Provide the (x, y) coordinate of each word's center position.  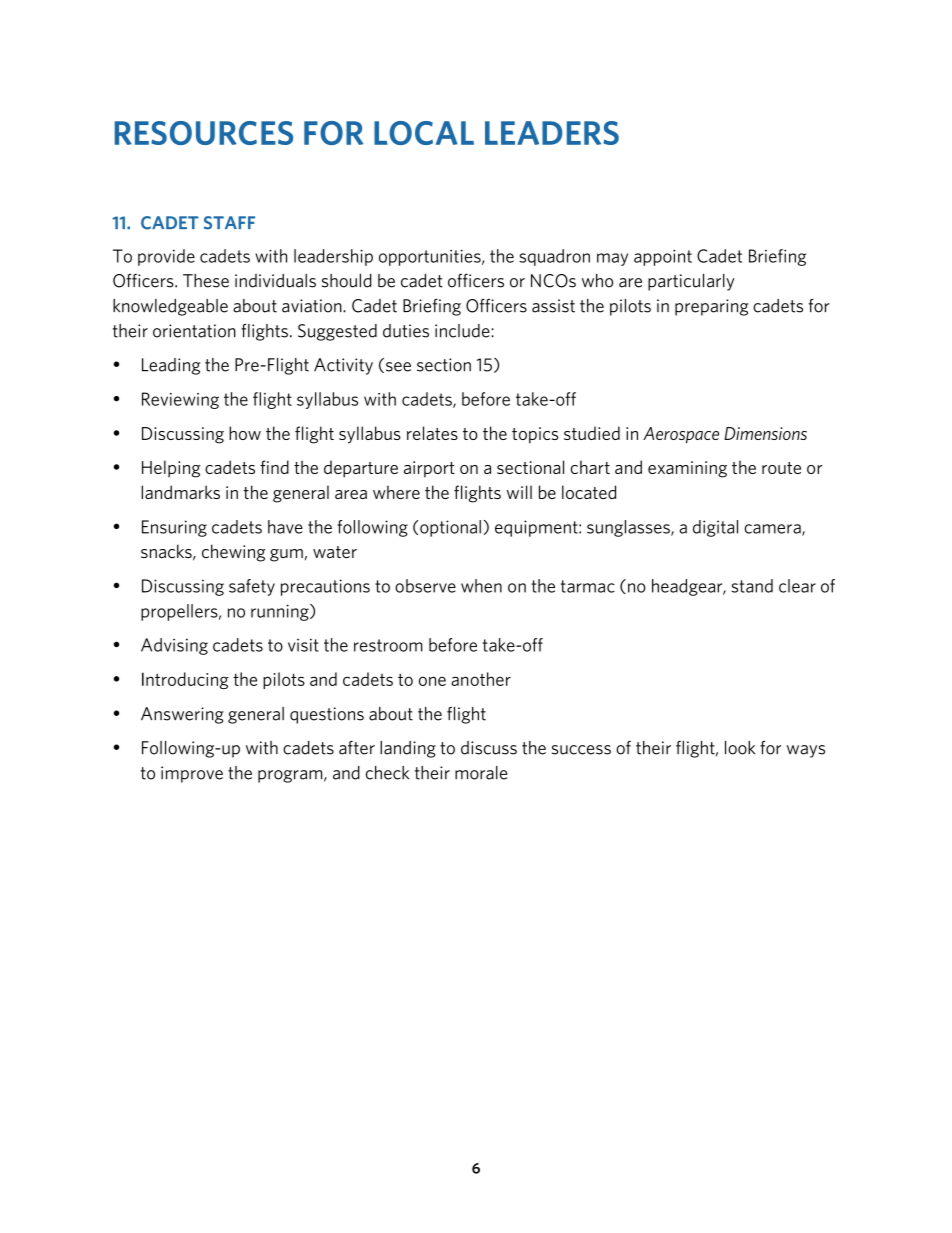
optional (450, 528)
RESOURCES (204, 133)
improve (192, 774)
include (463, 331)
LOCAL (424, 133)
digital (715, 528)
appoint (663, 257)
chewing (233, 553)
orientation (194, 331)
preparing (712, 307)
